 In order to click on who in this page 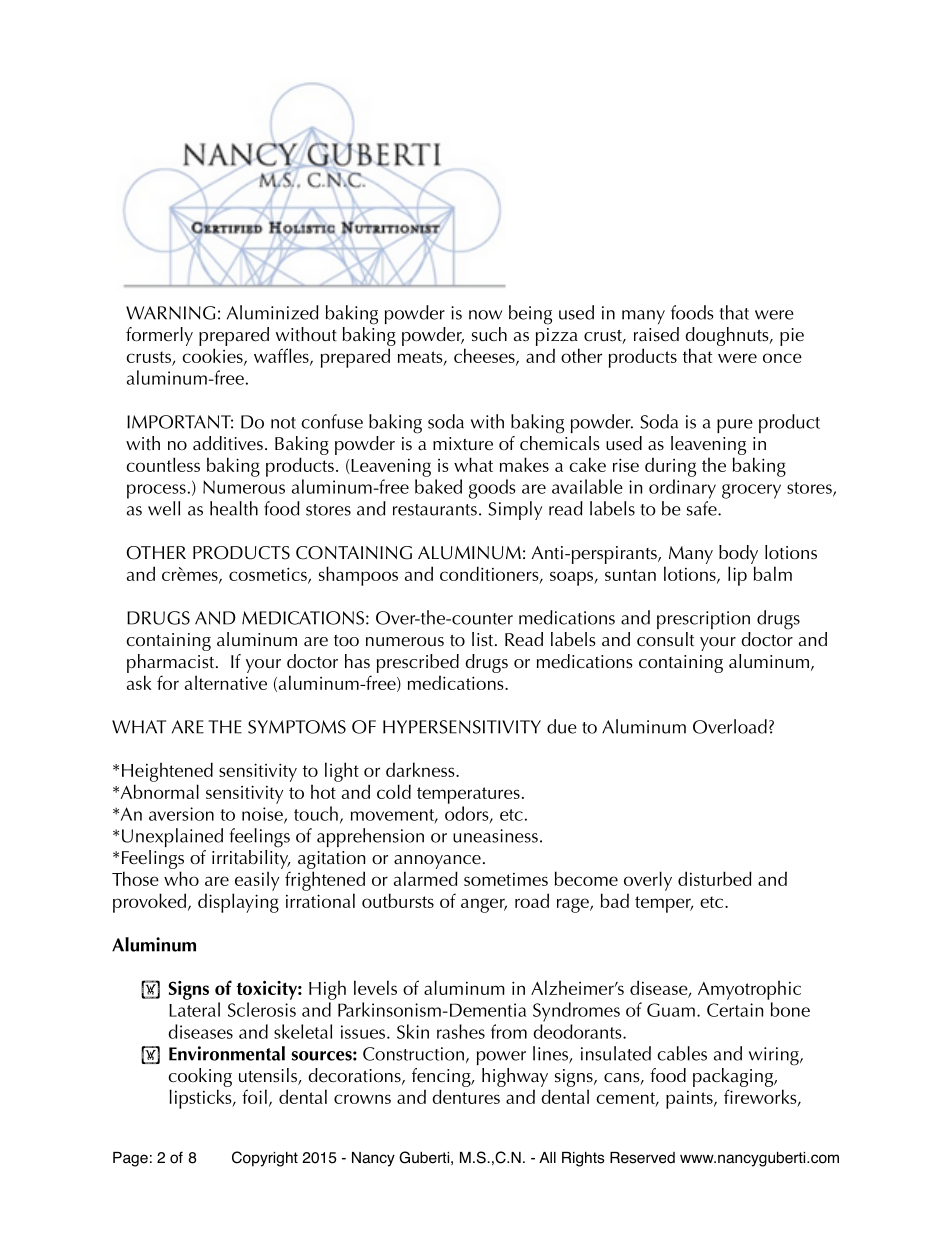, I will do `click(181, 878)`.
